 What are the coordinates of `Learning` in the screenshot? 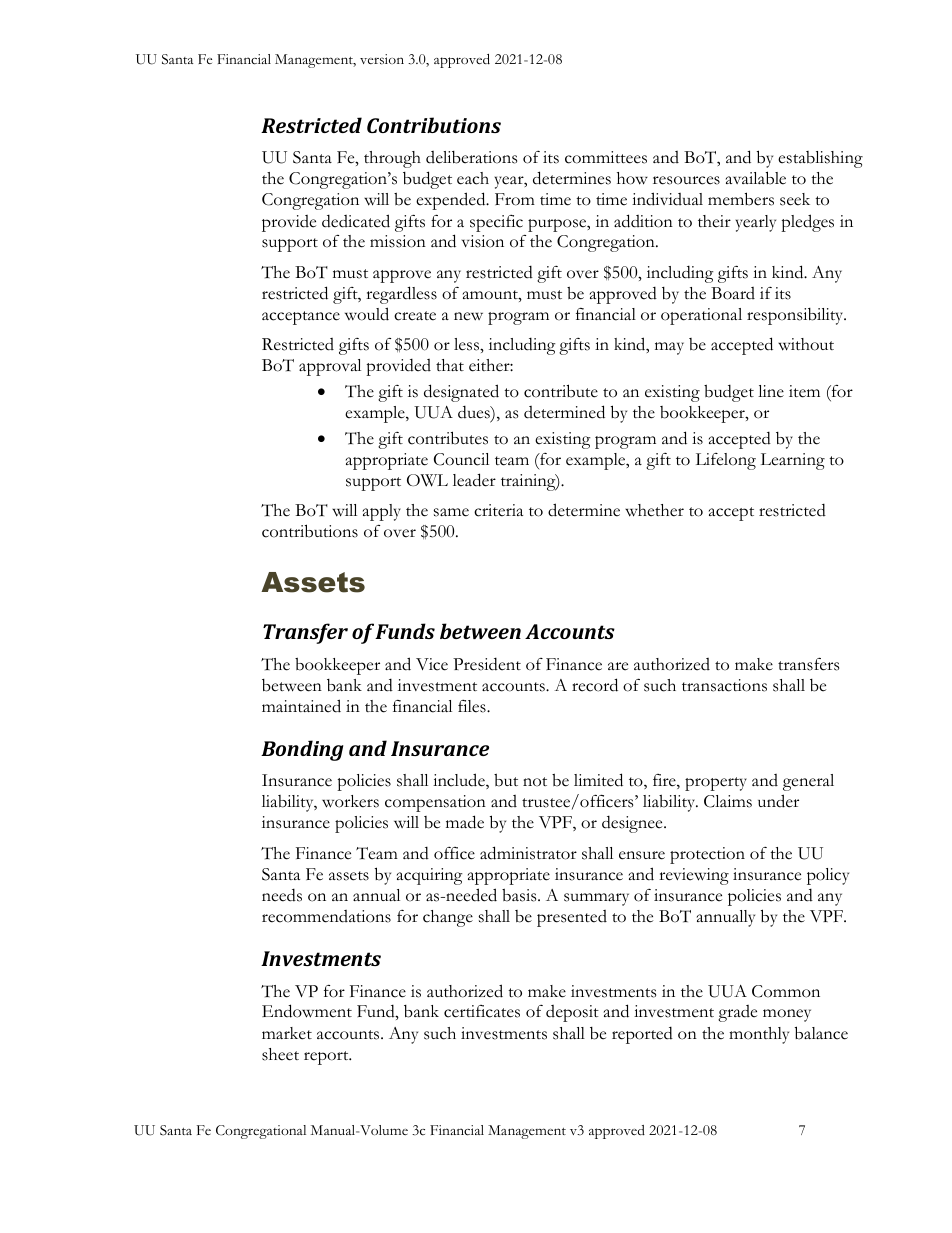 It's located at (793, 461).
